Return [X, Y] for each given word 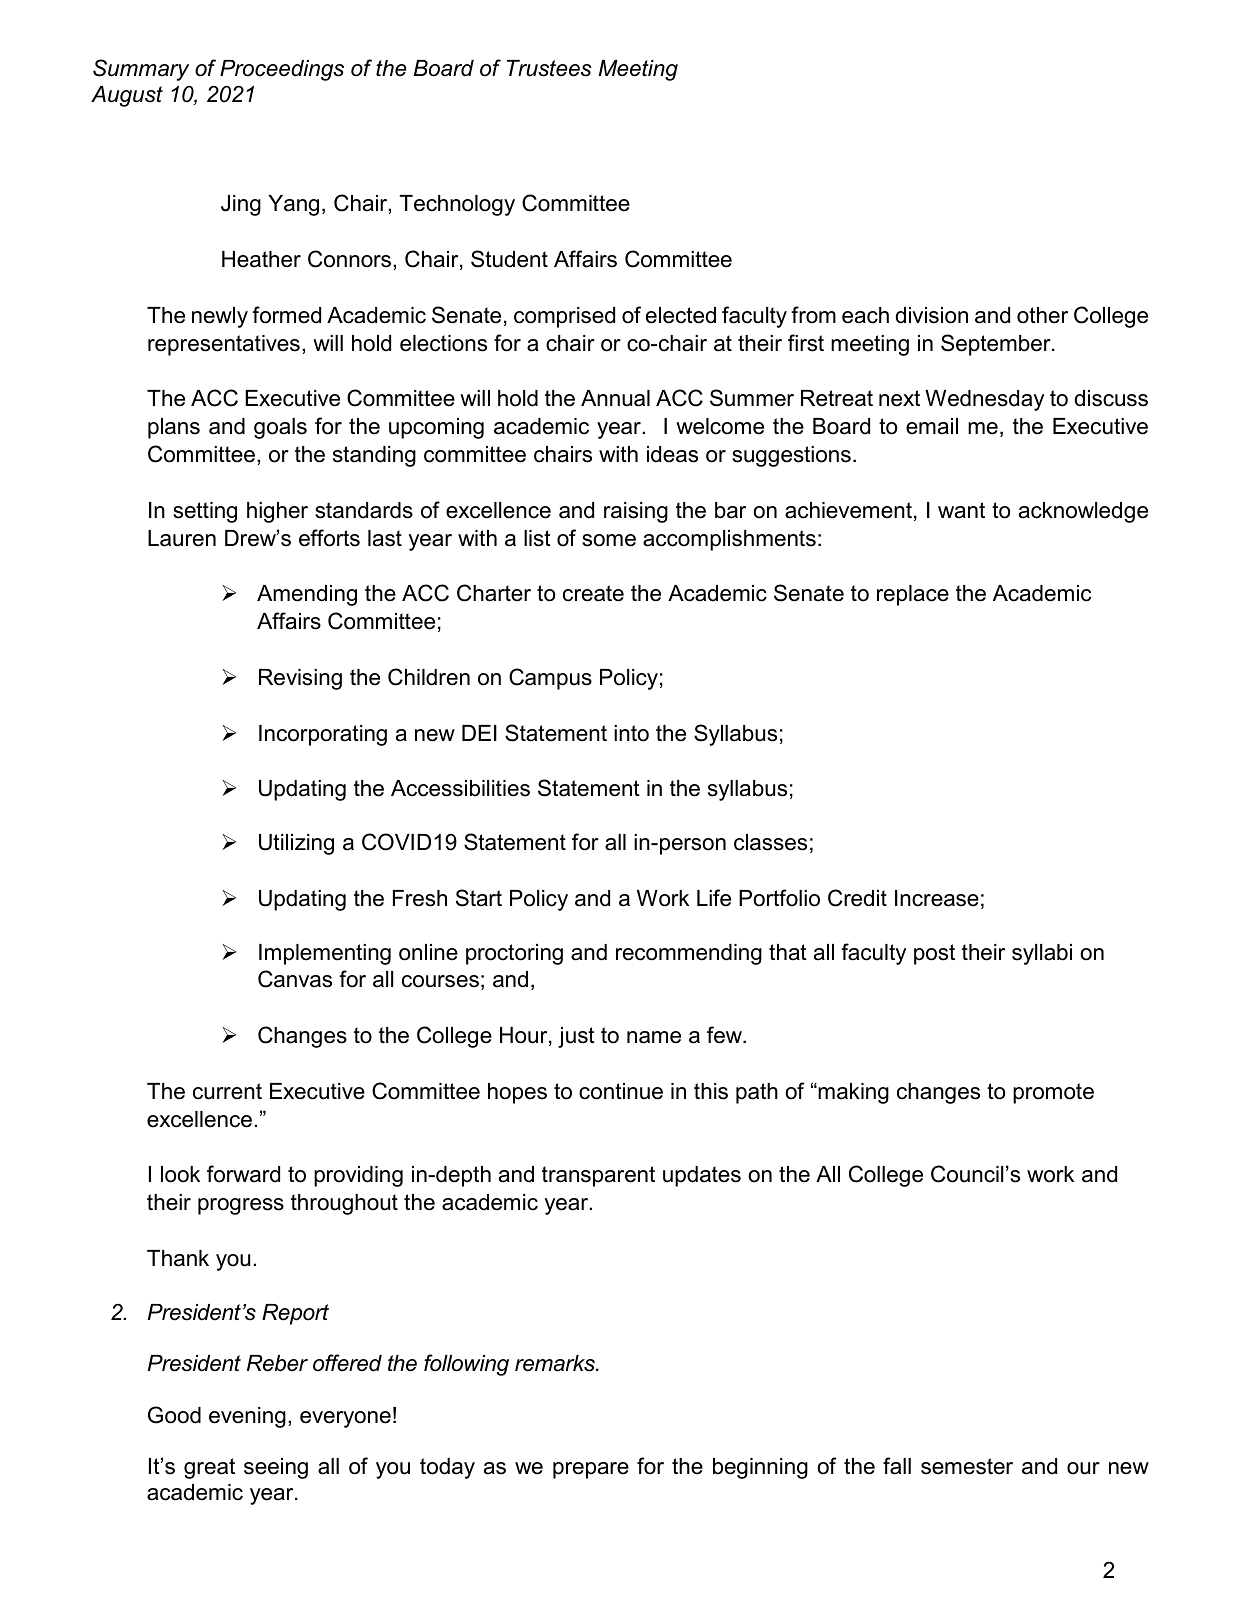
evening [247, 1417]
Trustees [549, 68]
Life [714, 898]
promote [1053, 1093]
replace [913, 595]
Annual [615, 398]
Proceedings [282, 70]
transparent [598, 1176]
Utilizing [296, 844]
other [1042, 315]
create [593, 593]
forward [243, 1174]
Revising [300, 679]
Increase [937, 898]
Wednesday [984, 400]
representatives [224, 345]
